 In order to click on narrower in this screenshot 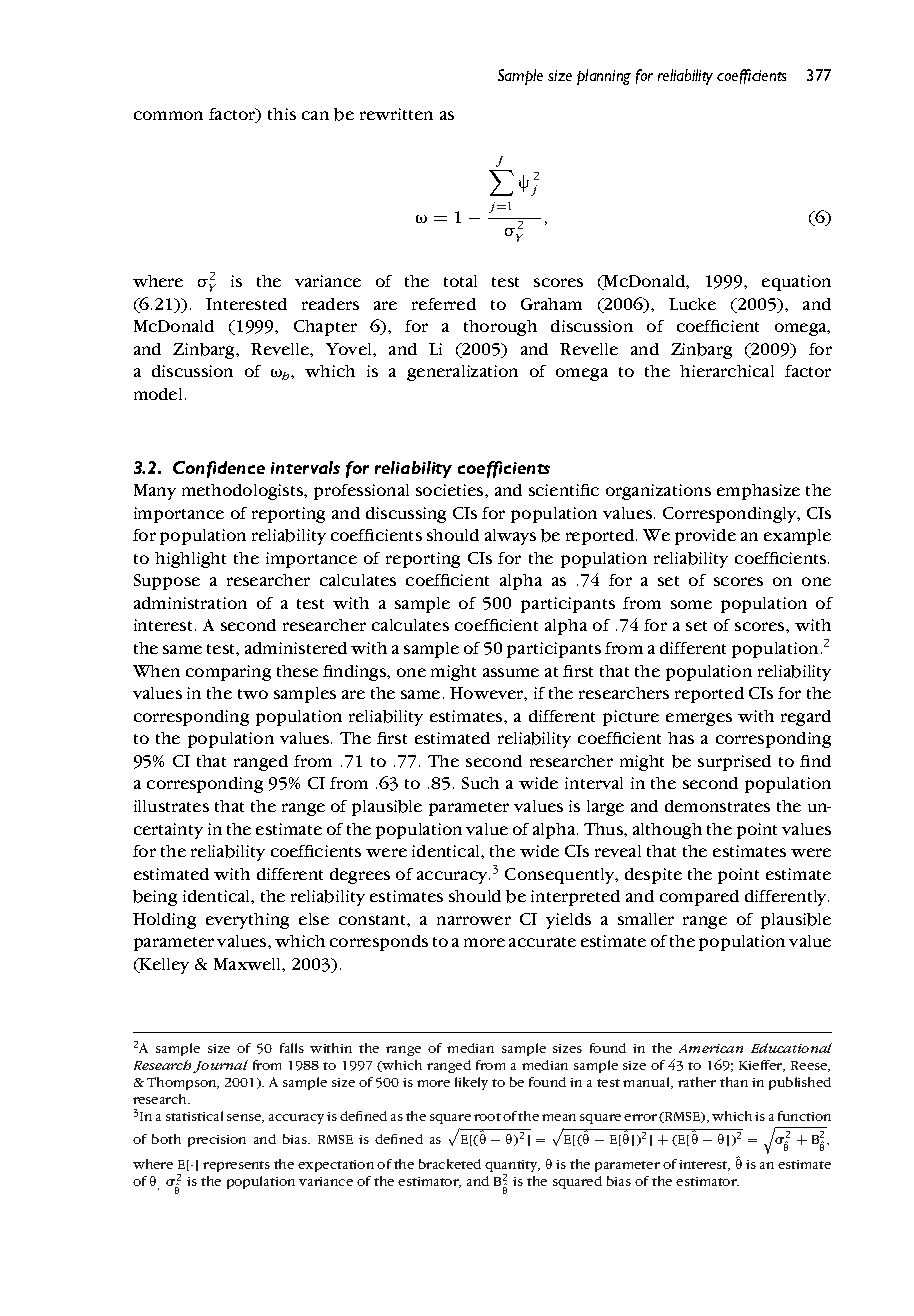, I will do `click(474, 920)`.
